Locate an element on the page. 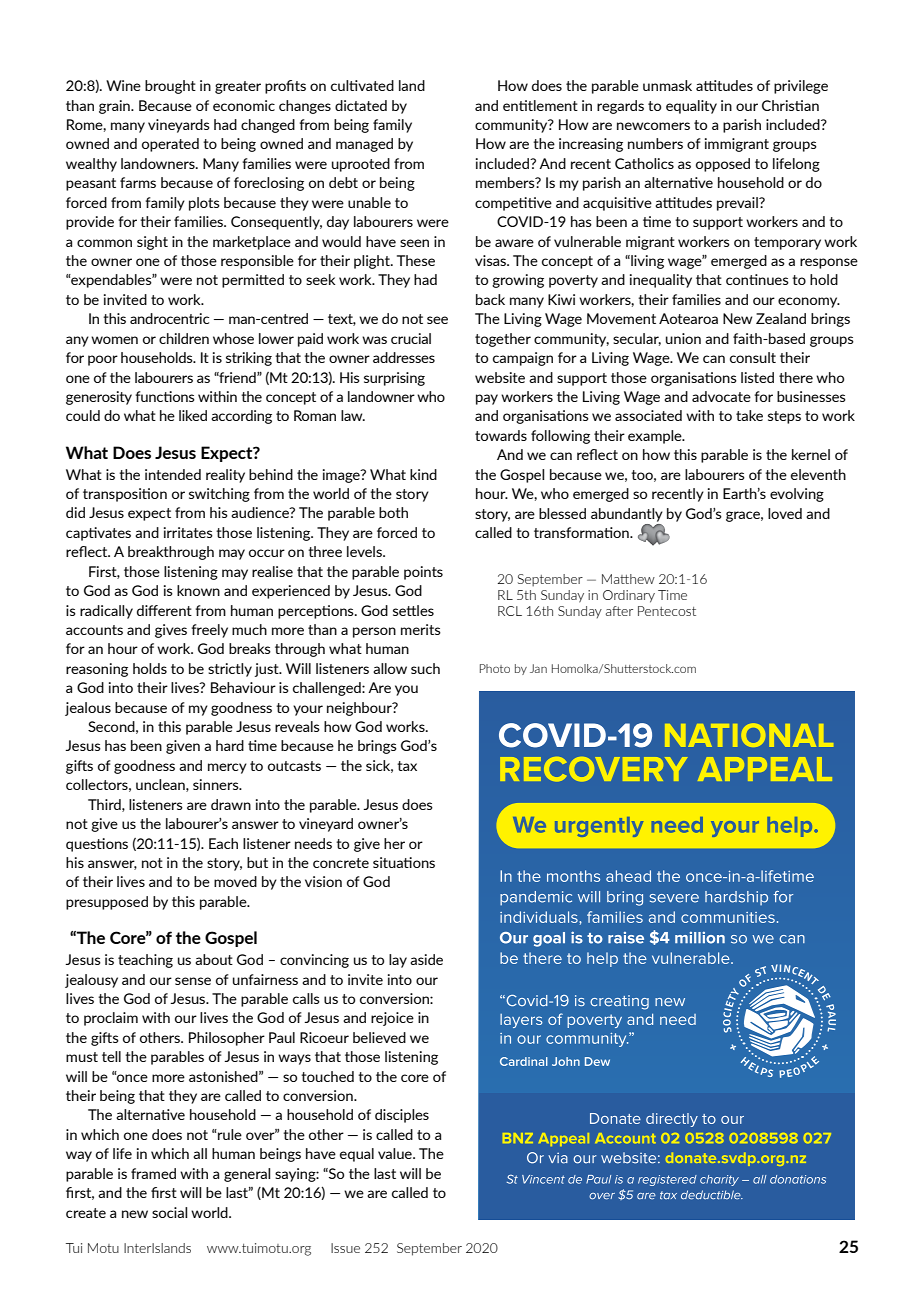 The width and height of the page is (924, 1308). such is located at coordinates (425, 668).
